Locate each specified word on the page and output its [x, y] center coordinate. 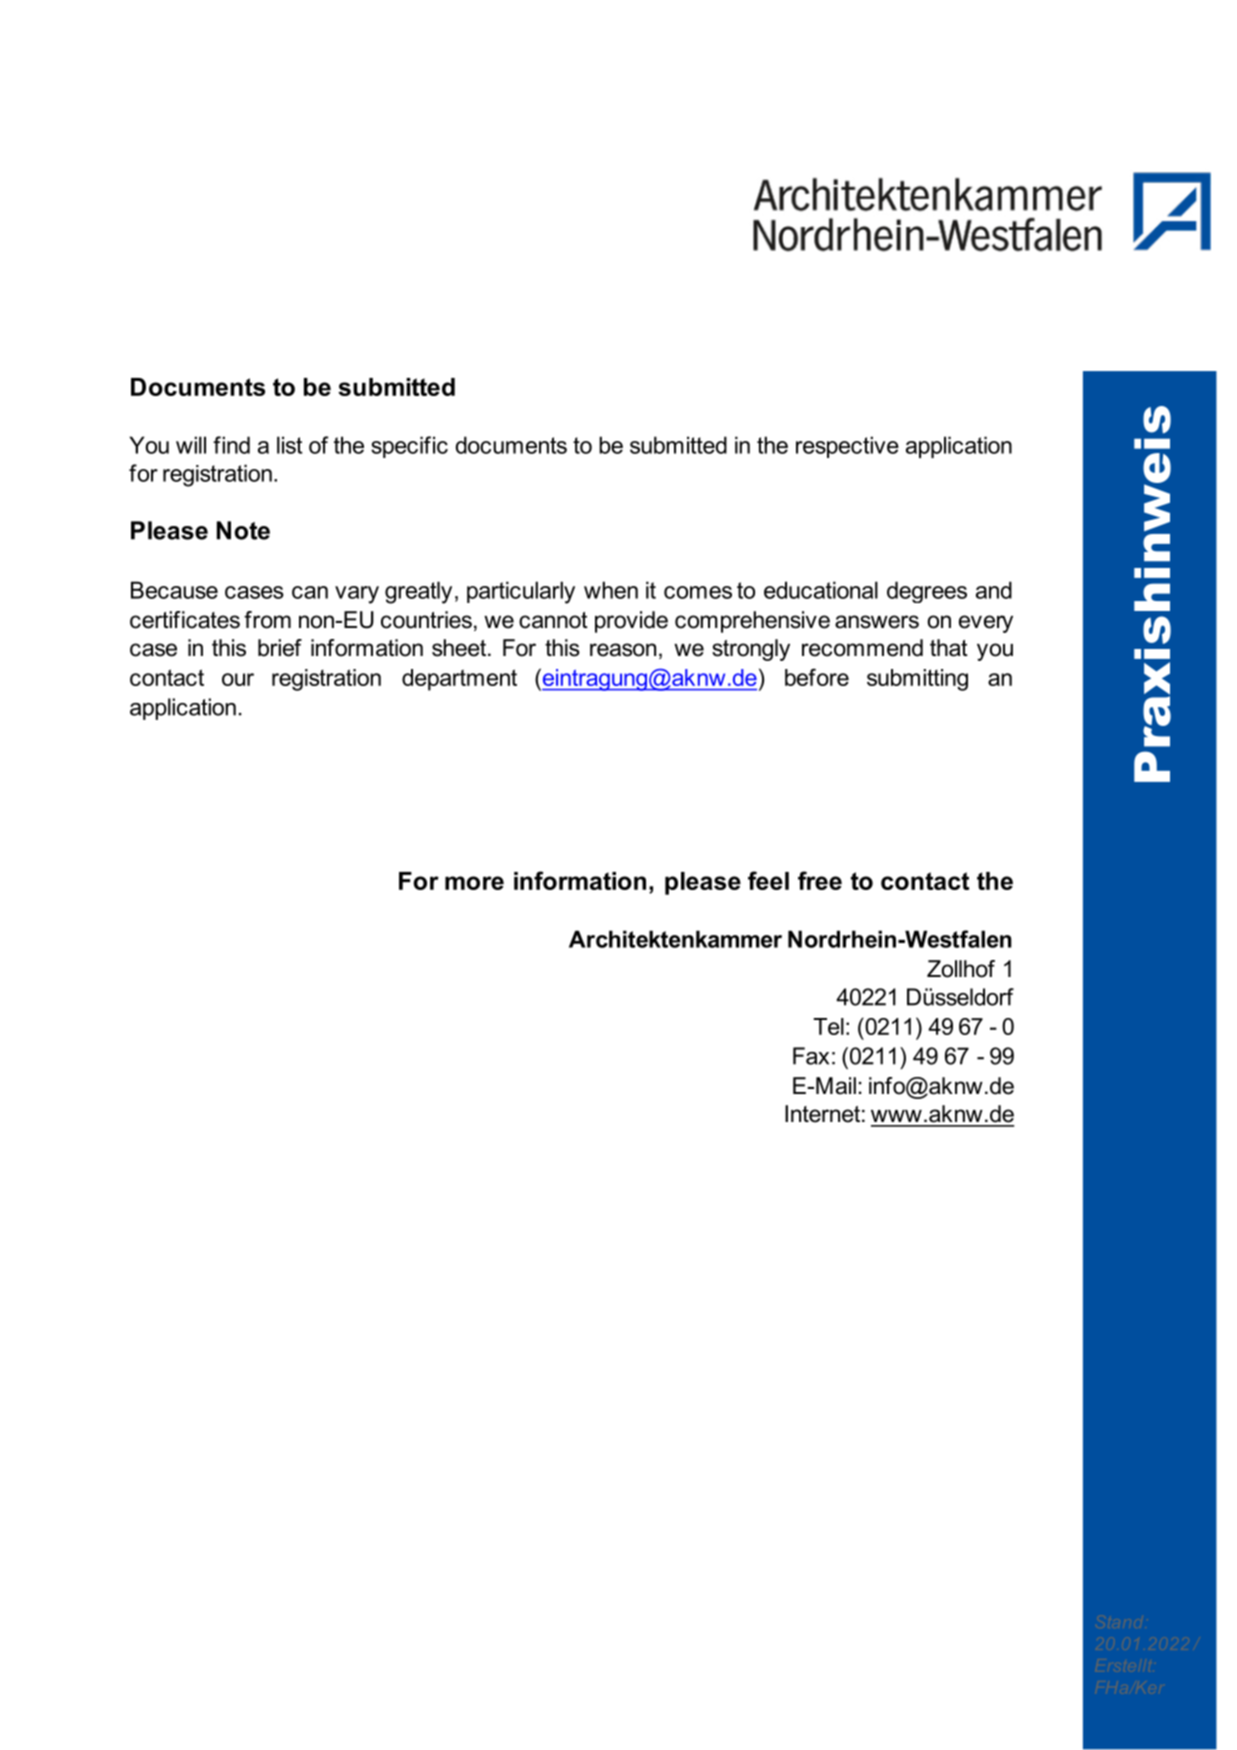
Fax [811, 1056]
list [289, 445]
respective [847, 447]
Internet [822, 1114]
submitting [917, 680]
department [459, 680]
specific [409, 447]
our [238, 679]
